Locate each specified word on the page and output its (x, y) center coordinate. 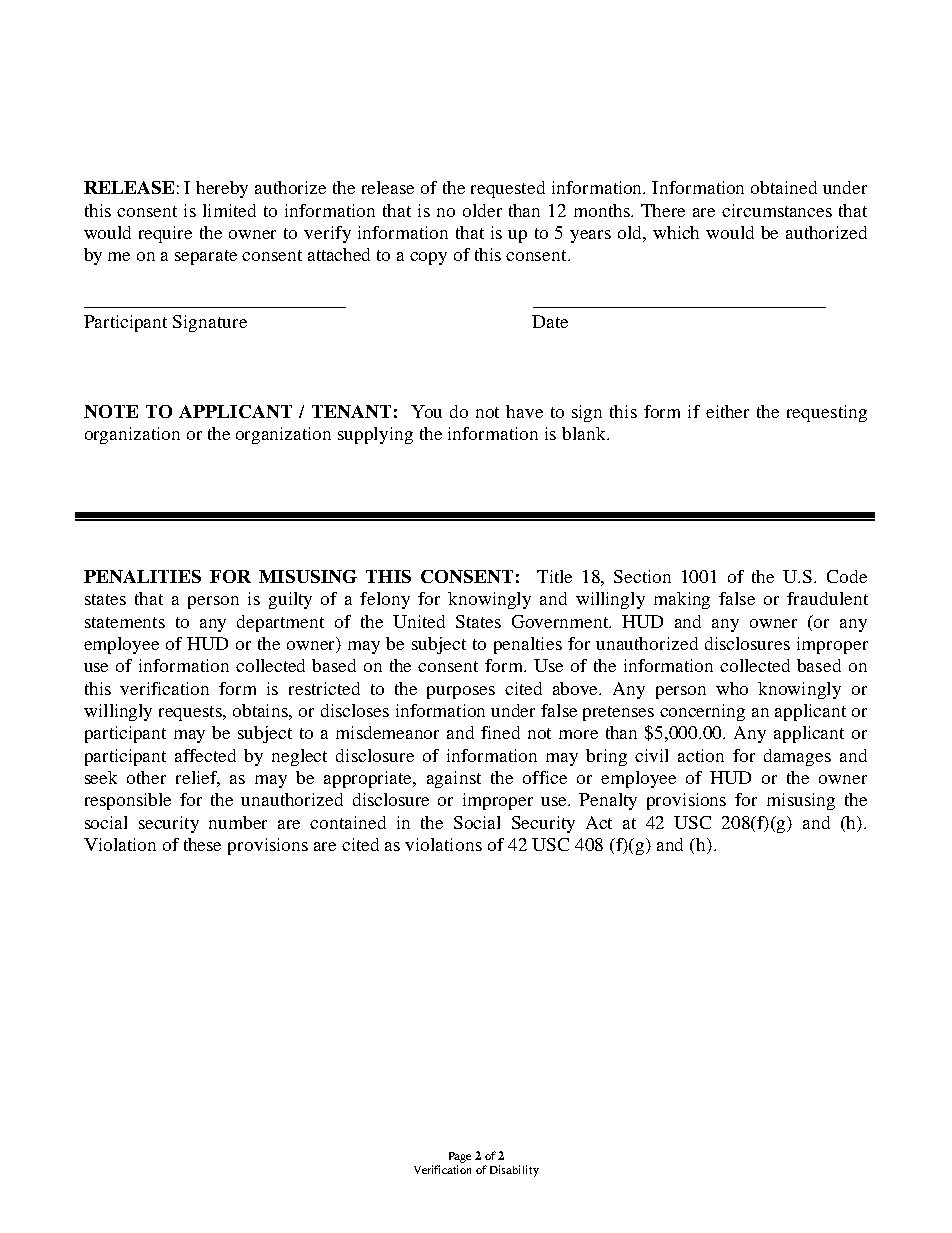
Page (460, 1157)
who (732, 688)
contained (348, 822)
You (426, 411)
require (165, 234)
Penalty (608, 801)
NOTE (111, 411)
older (482, 210)
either (727, 411)
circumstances (777, 210)
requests (192, 713)
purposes (461, 692)
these (202, 844)
